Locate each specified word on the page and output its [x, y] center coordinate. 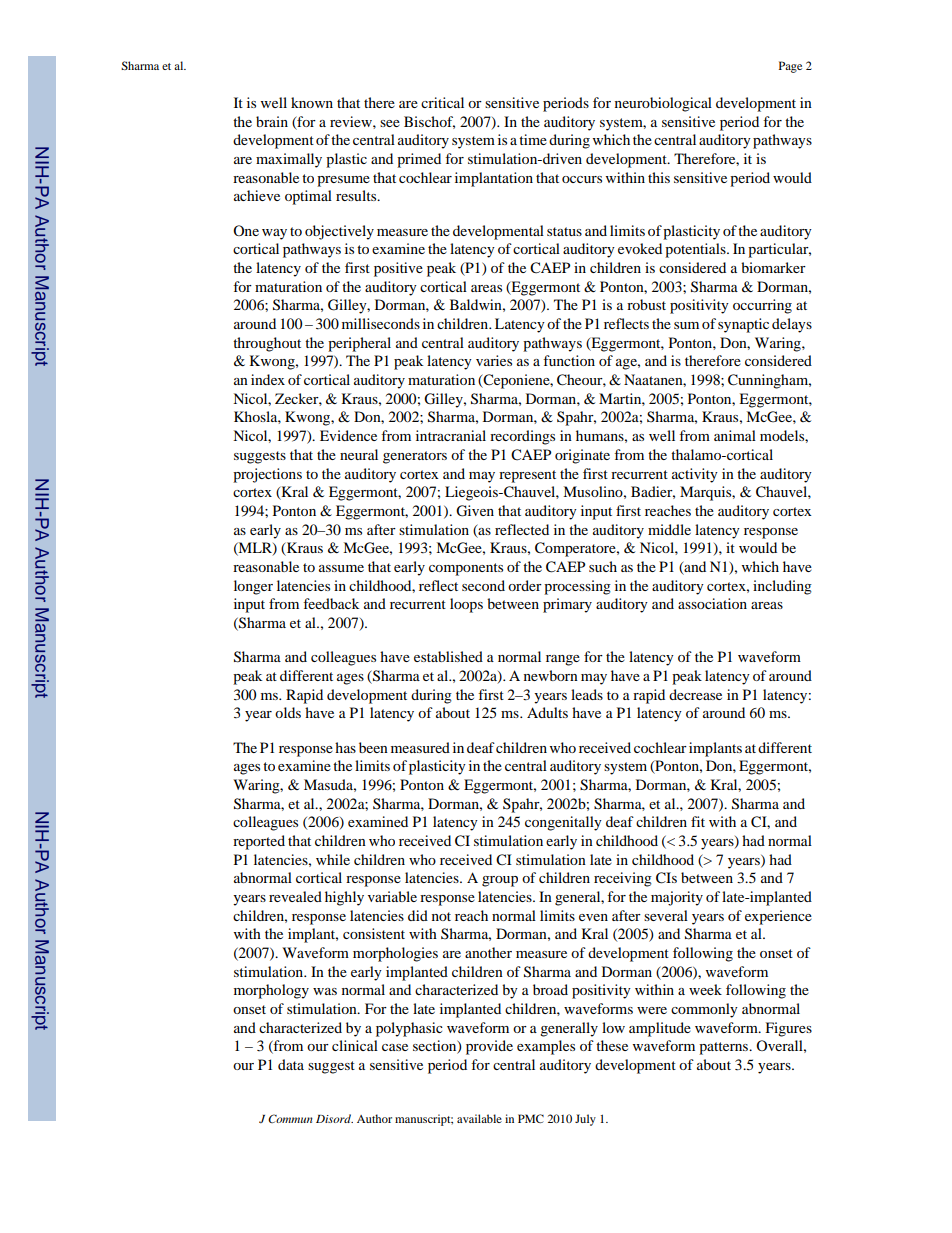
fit [698, 821]
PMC [531, 1118]
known [312, 102]
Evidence [348, 435]
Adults [547, 712]
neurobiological [663, 104]
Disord [334, 1118]
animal [735, 435]
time [533, 139]
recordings [522, 437]
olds [288, 712]
